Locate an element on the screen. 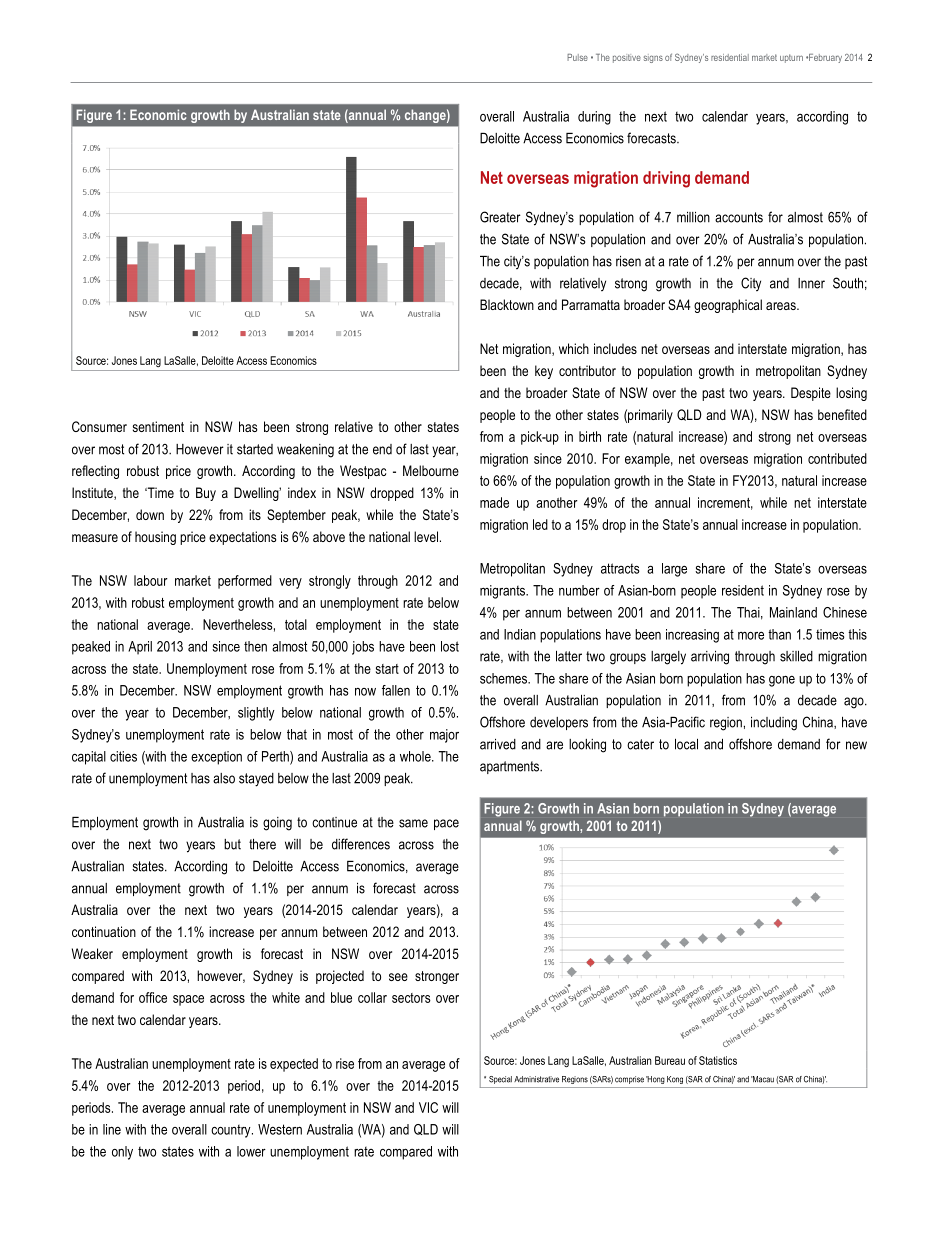 The width and height of the screenshot is (952, 1233). Greater is located at coordinates (500, 217).
